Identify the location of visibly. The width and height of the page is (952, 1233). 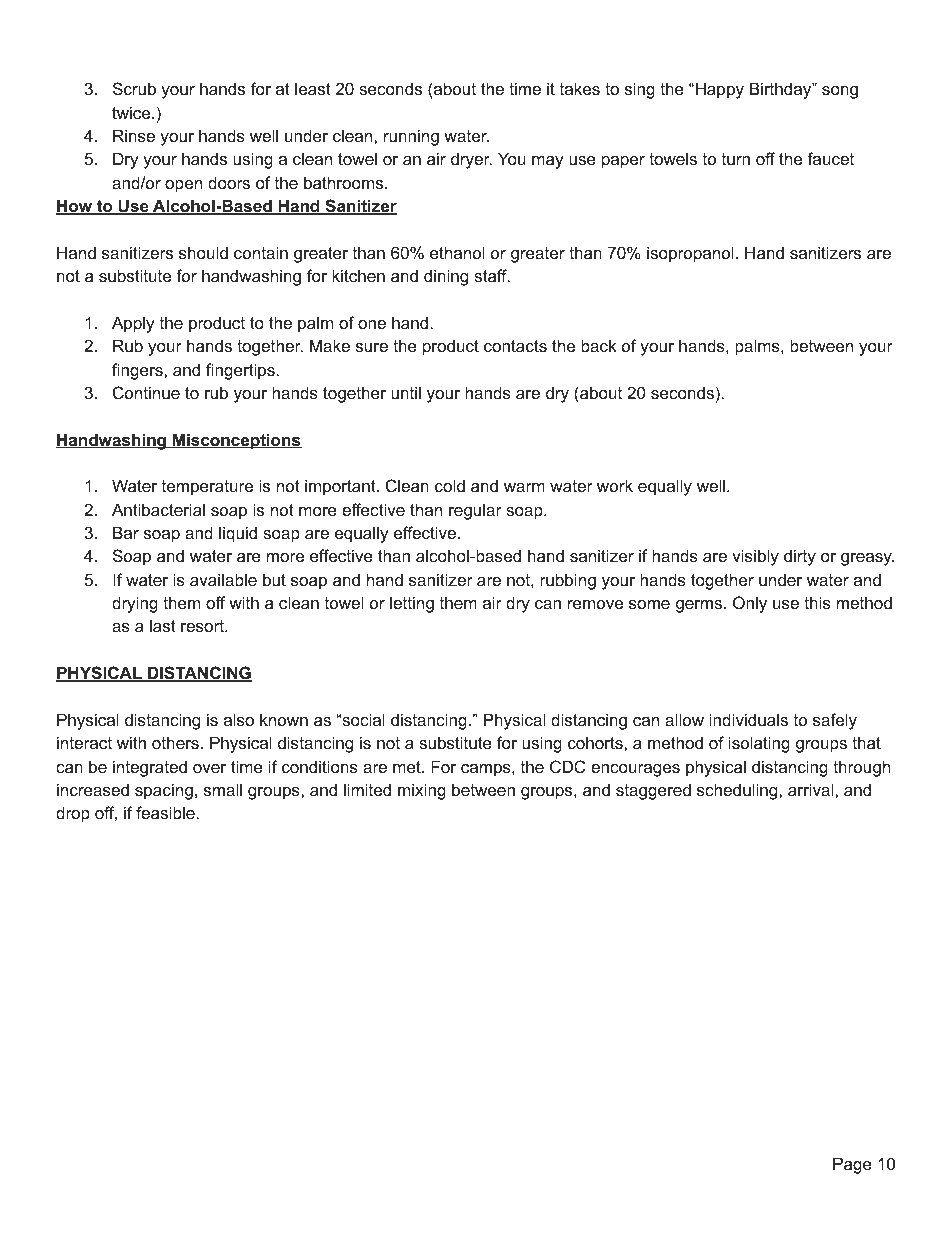
(755, 557).
